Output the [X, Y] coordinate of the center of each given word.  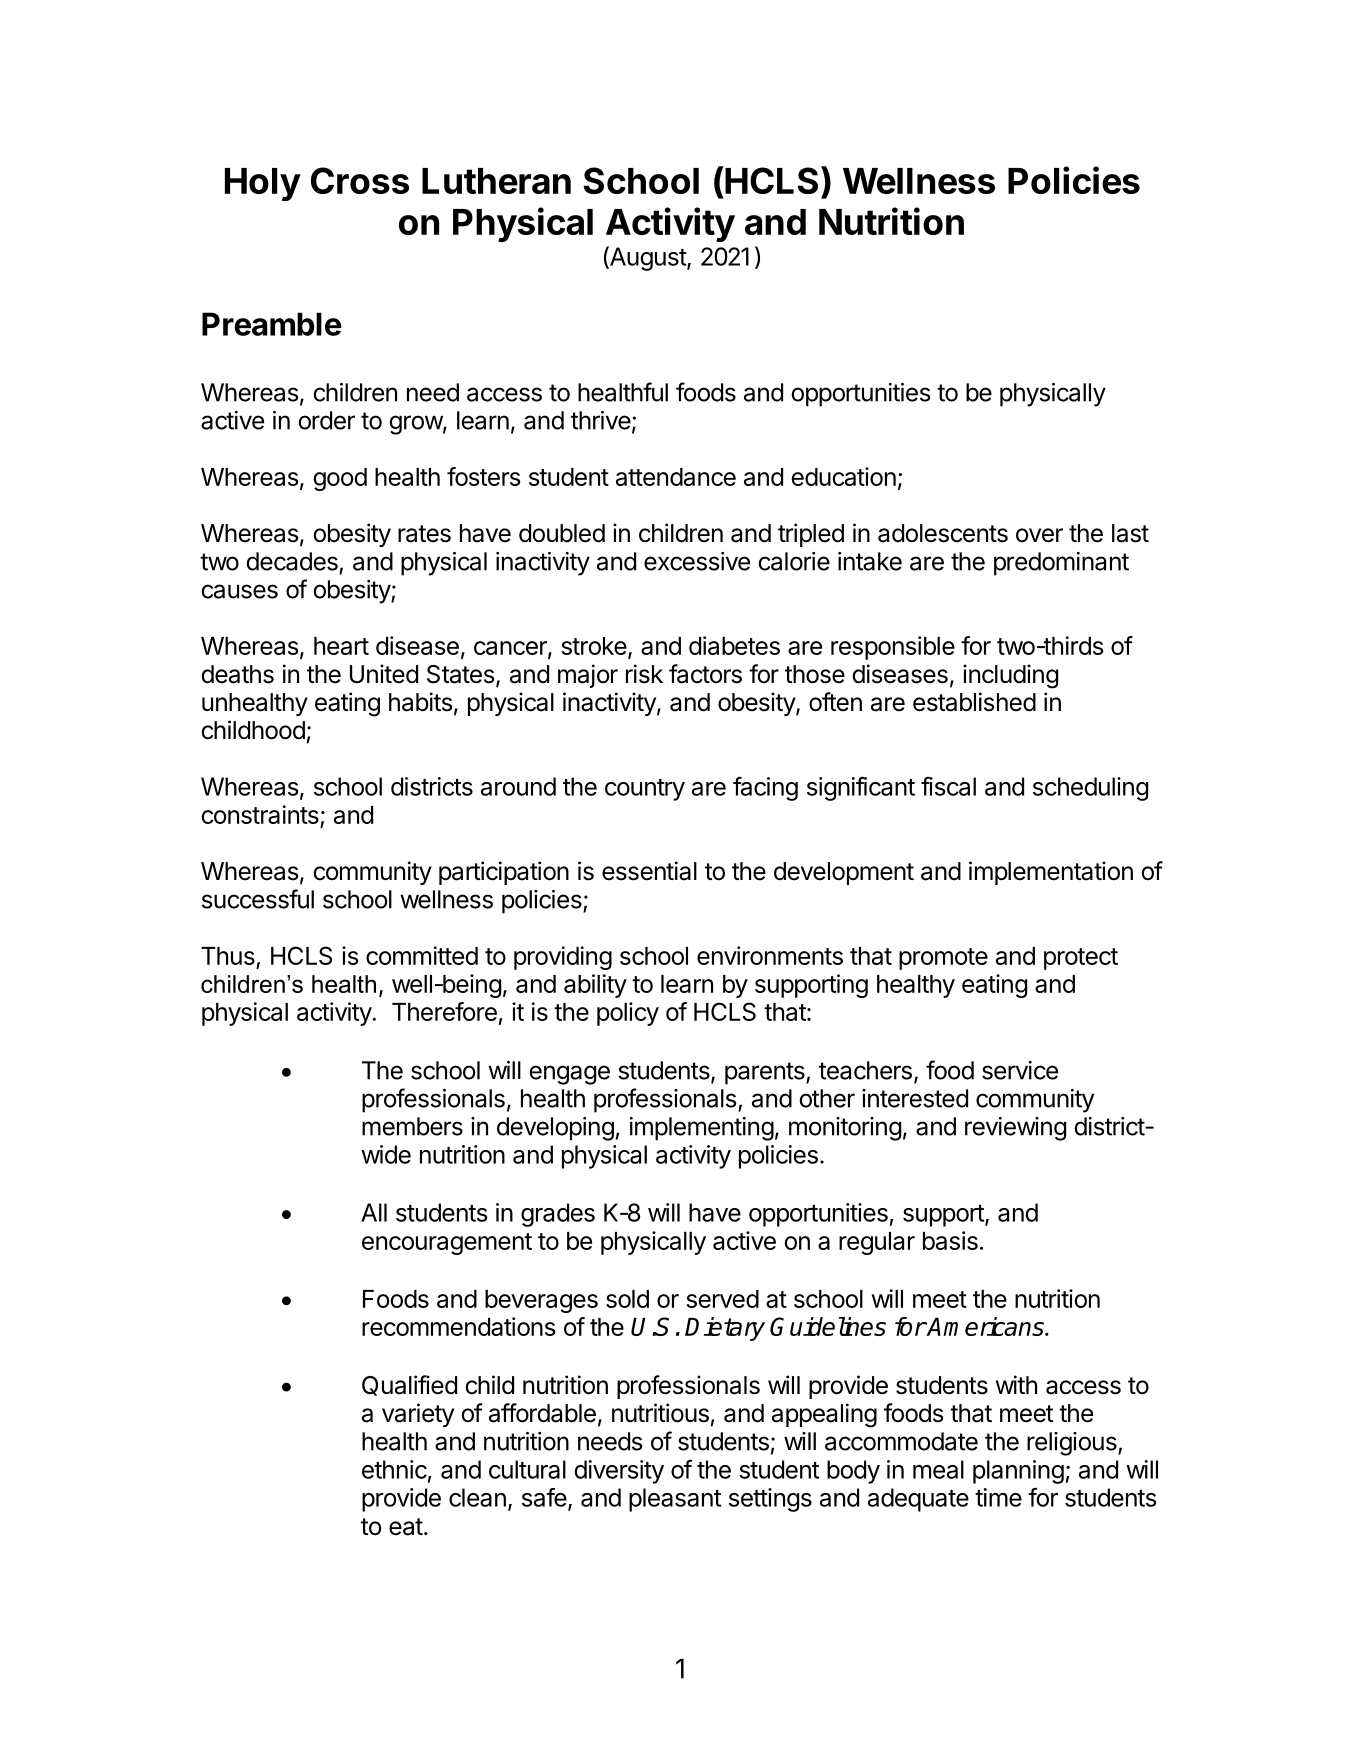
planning [1018, 1472]
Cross [360, 180]
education [843, 476]
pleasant [675, 1500]
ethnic [394, 1469]
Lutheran [496, 181]
